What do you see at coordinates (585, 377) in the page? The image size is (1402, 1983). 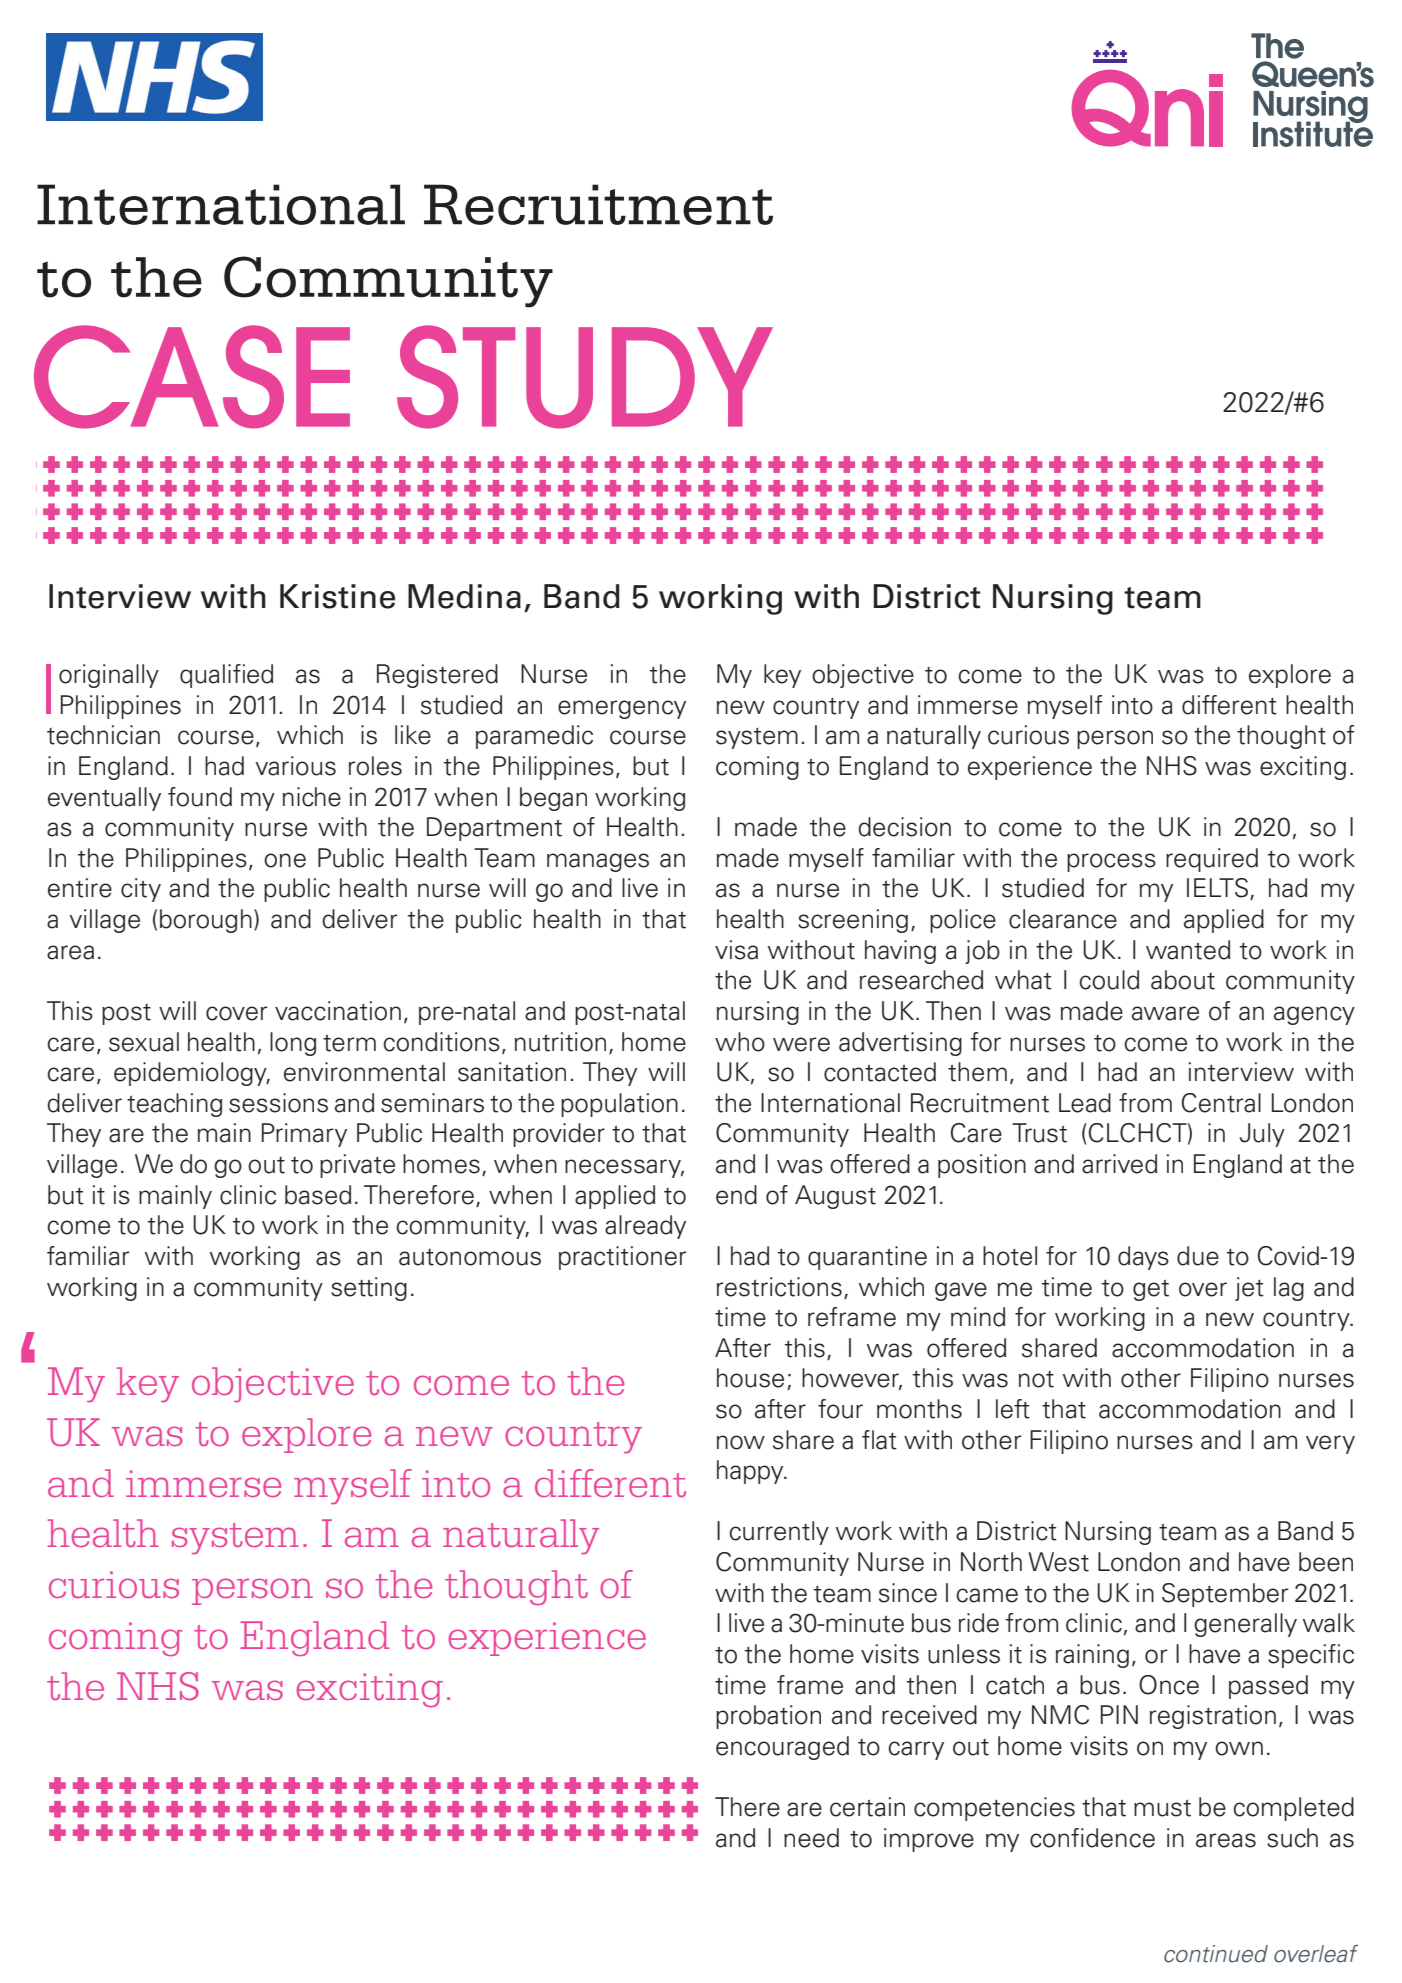 I see `STUDY` at bounding box center [585, 377].
